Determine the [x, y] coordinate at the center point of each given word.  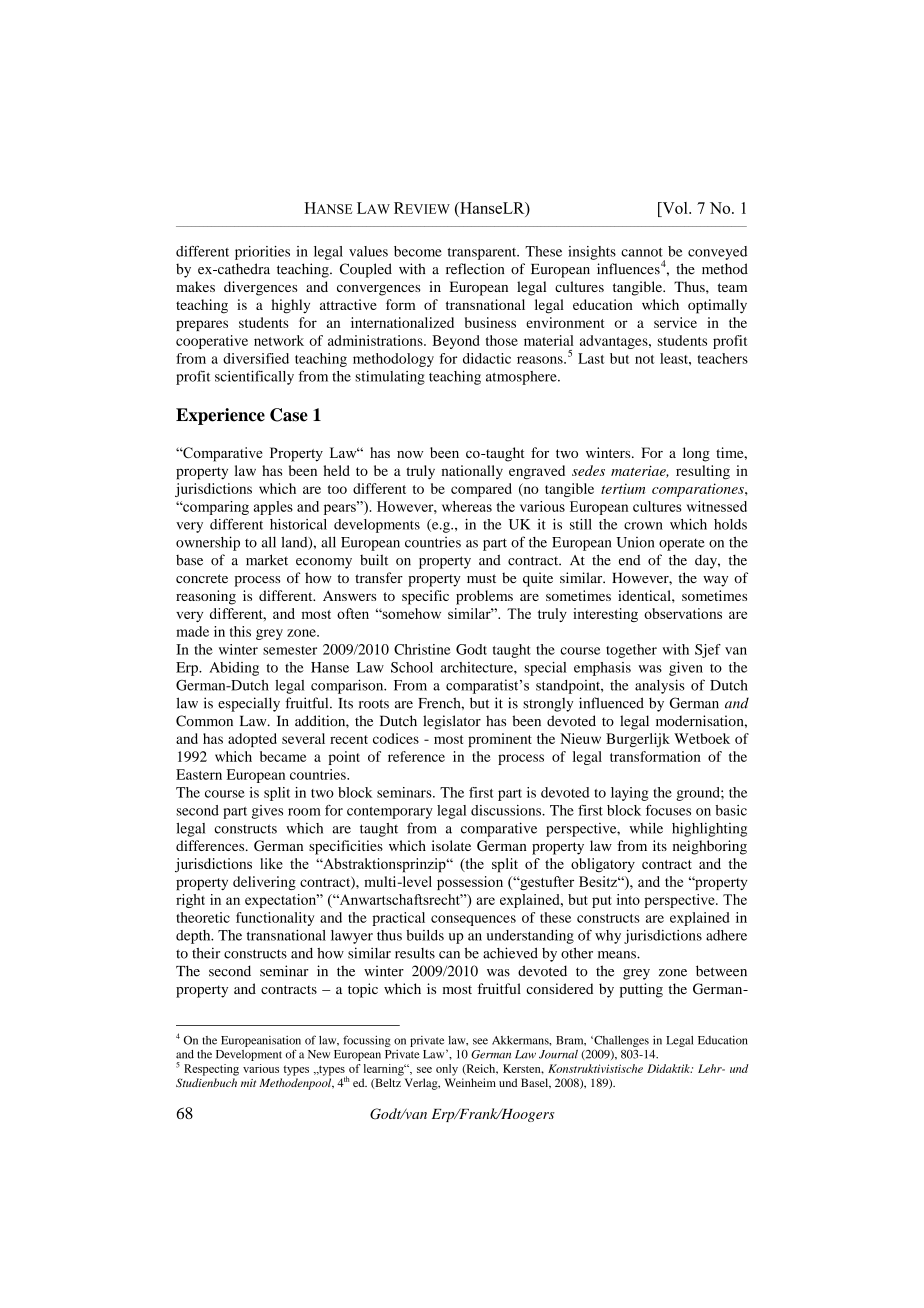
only [447, 1070]
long [696, 454]
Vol [675, 208]
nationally [472, 472]
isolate [451, 845]
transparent [483, 254]
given [686, 669]
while [646, 828]
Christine [422, 649]
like [271, 863]
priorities [262, 253]
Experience [220, 416]
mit [248, 1083]
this [240, 631]
